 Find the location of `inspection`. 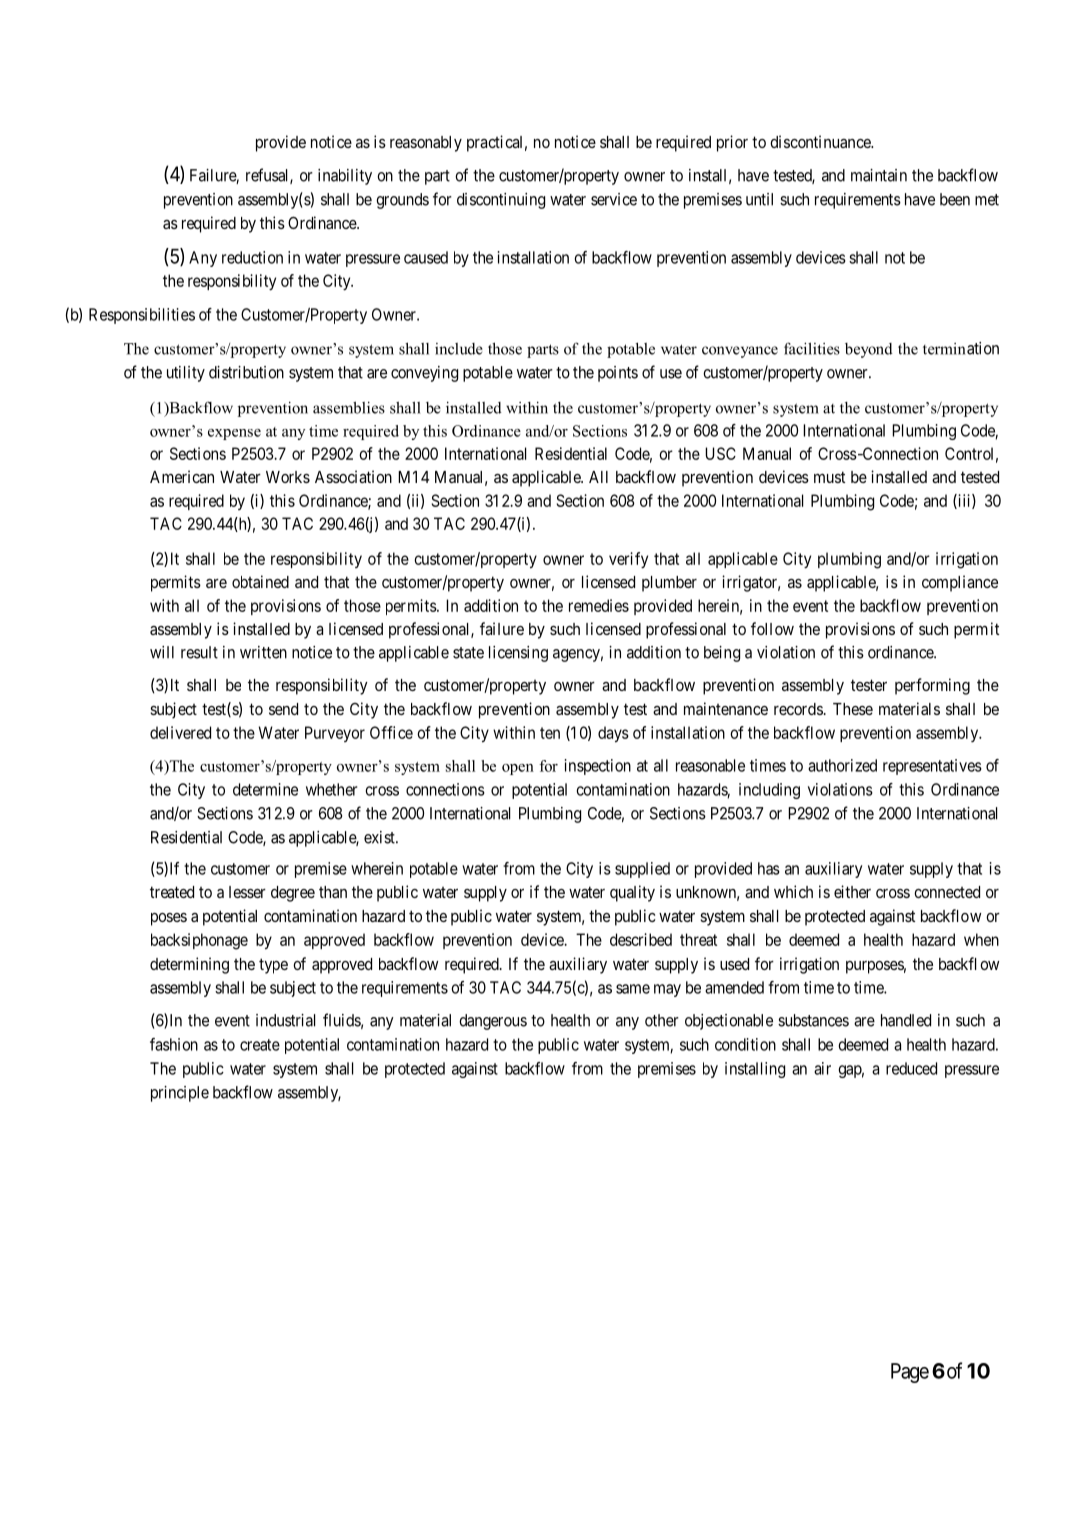

inspection is located at coordinates (598, 767).
